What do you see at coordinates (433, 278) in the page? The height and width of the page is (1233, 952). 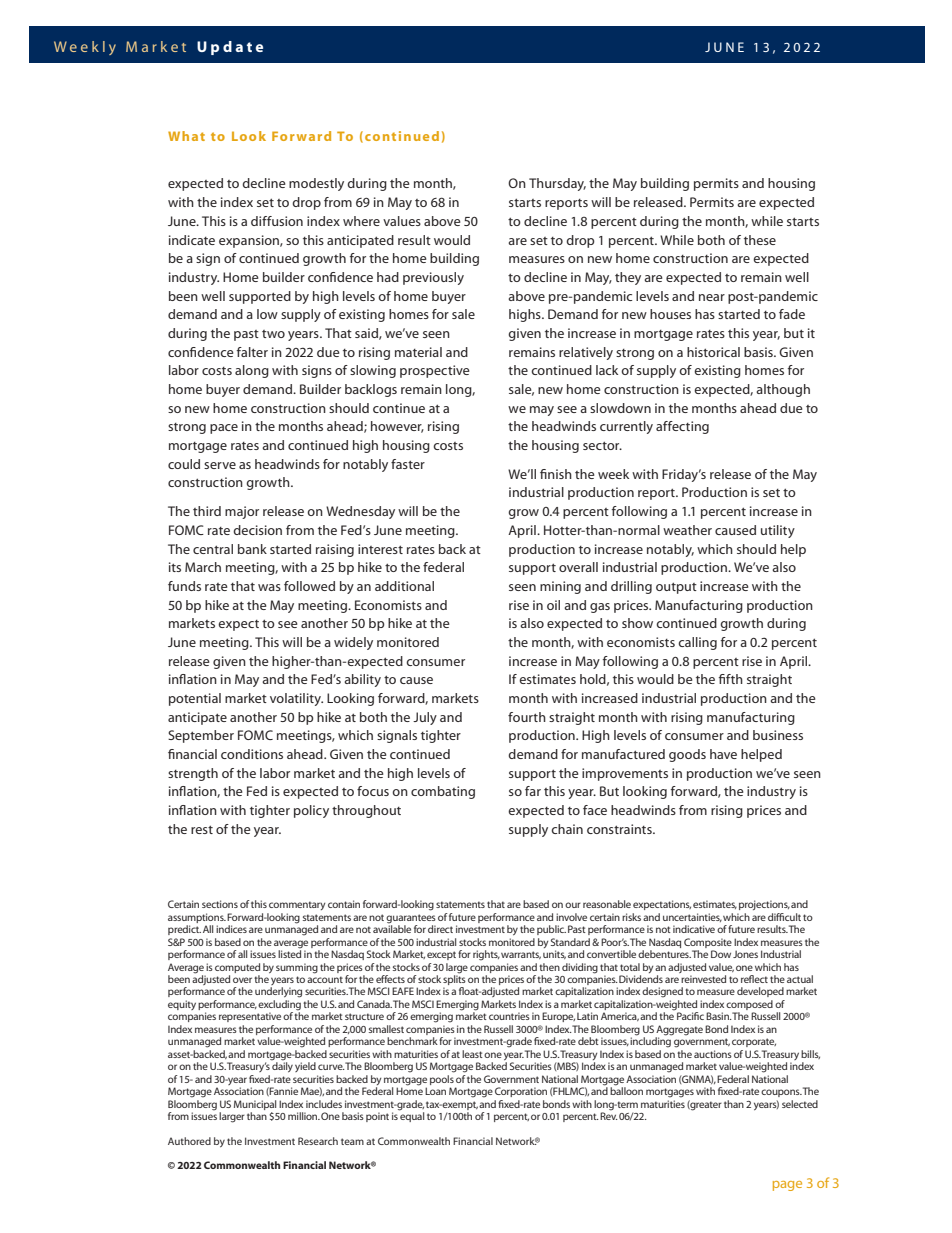 I see `previously` at bounding box center [433, 278].
